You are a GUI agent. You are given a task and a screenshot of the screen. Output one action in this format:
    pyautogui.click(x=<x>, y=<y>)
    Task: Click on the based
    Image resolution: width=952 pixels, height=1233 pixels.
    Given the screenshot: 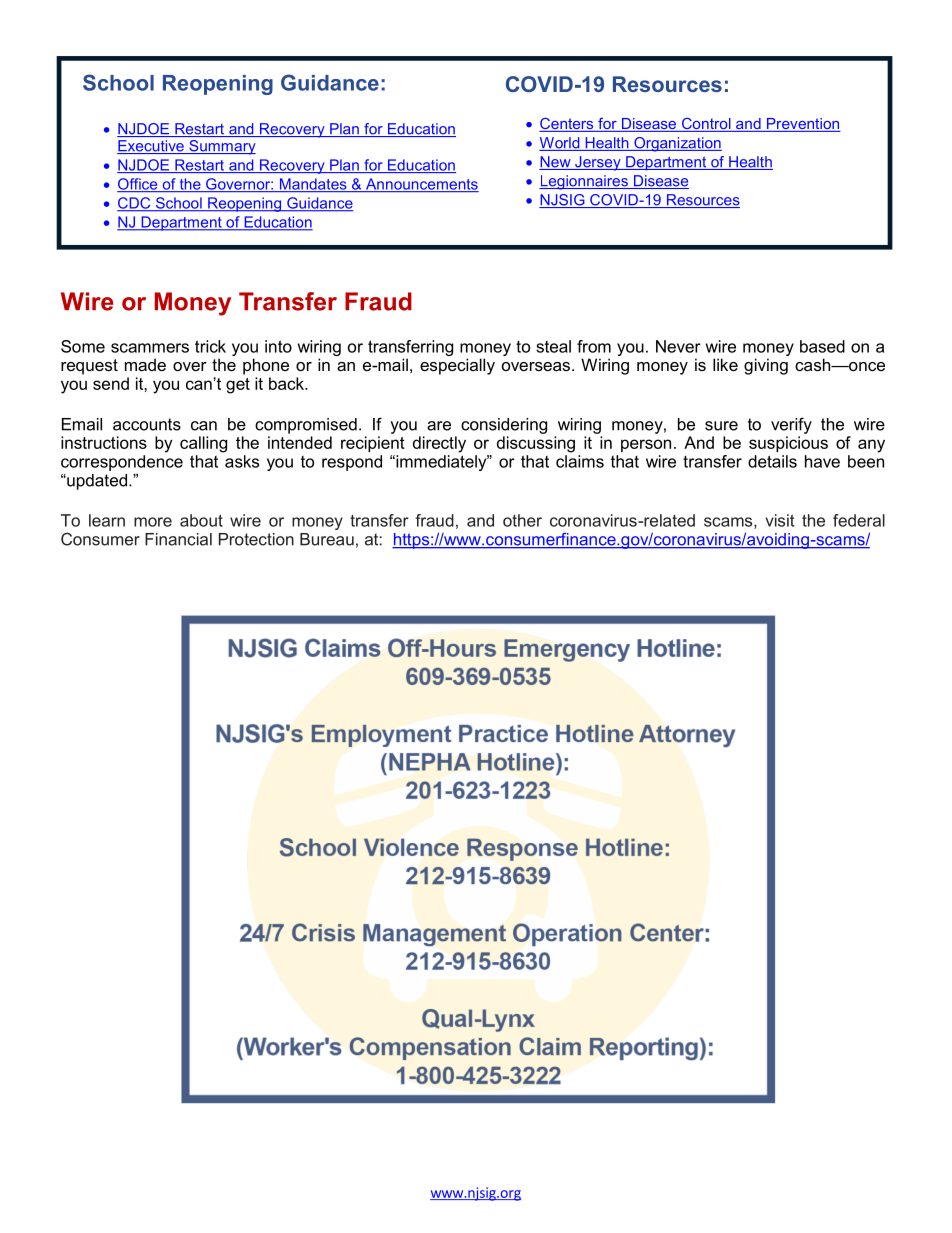 What is the action you would take?
    pyautogui.click(x=822, y=346)
